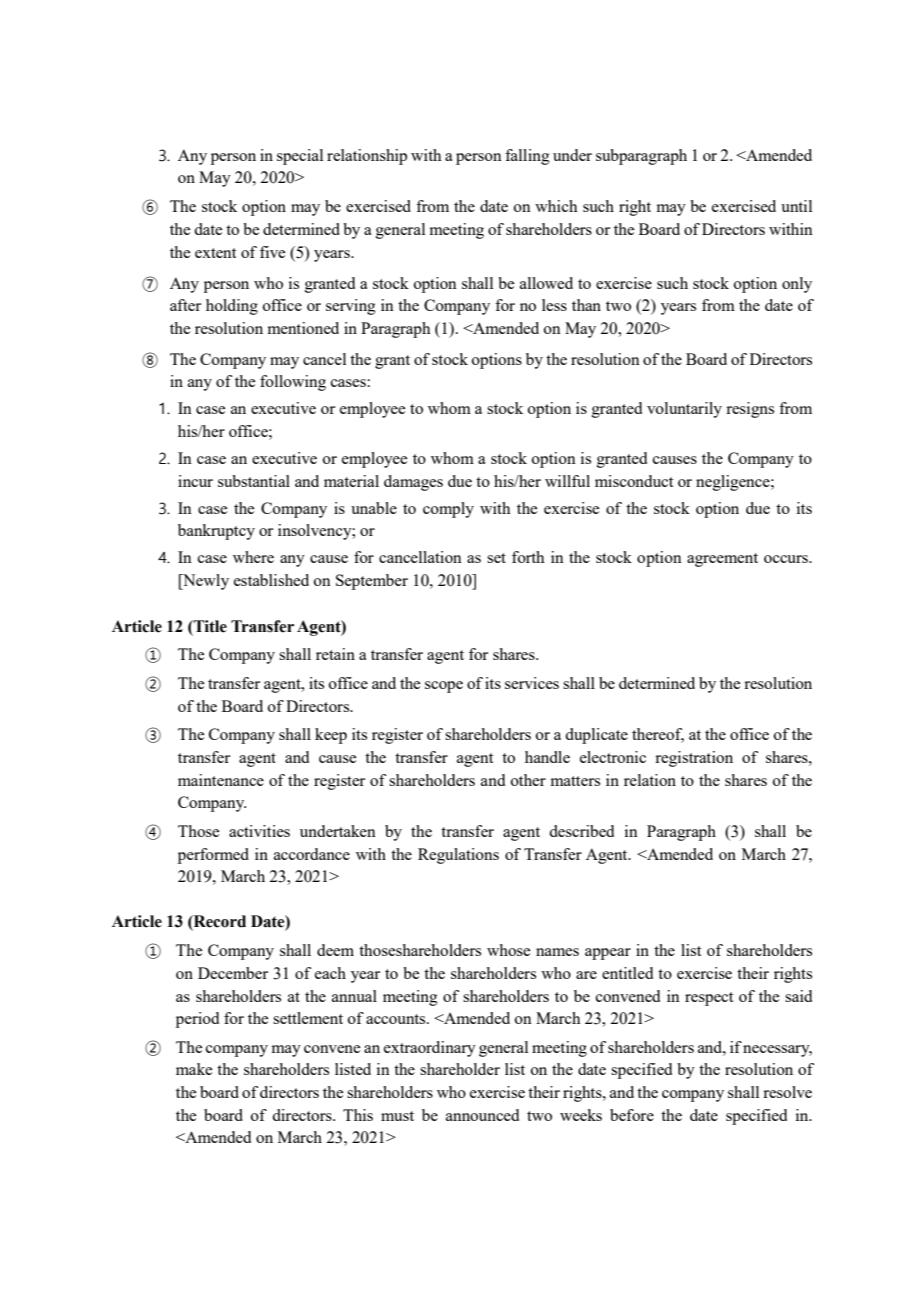 The image size is (924, 1308). What do you see at coordinates (722, 560) in the screenshot?
I see `agreement` at bounding box center [722, 560].
